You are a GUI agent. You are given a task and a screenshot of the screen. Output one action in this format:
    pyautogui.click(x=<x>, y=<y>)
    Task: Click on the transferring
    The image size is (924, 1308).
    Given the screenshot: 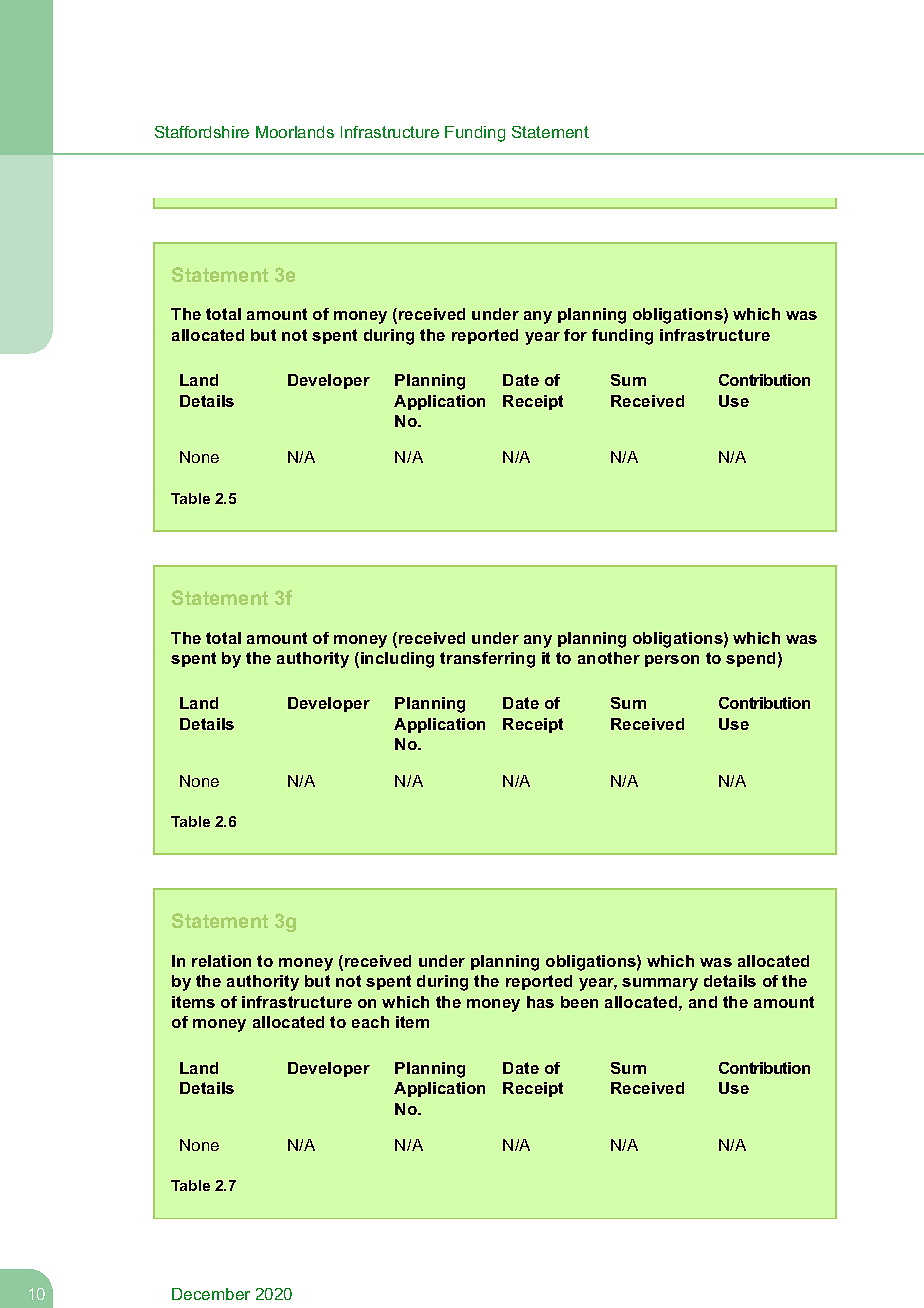 What is the action you would take?
    pyautogui.click(x=487, y=660)
